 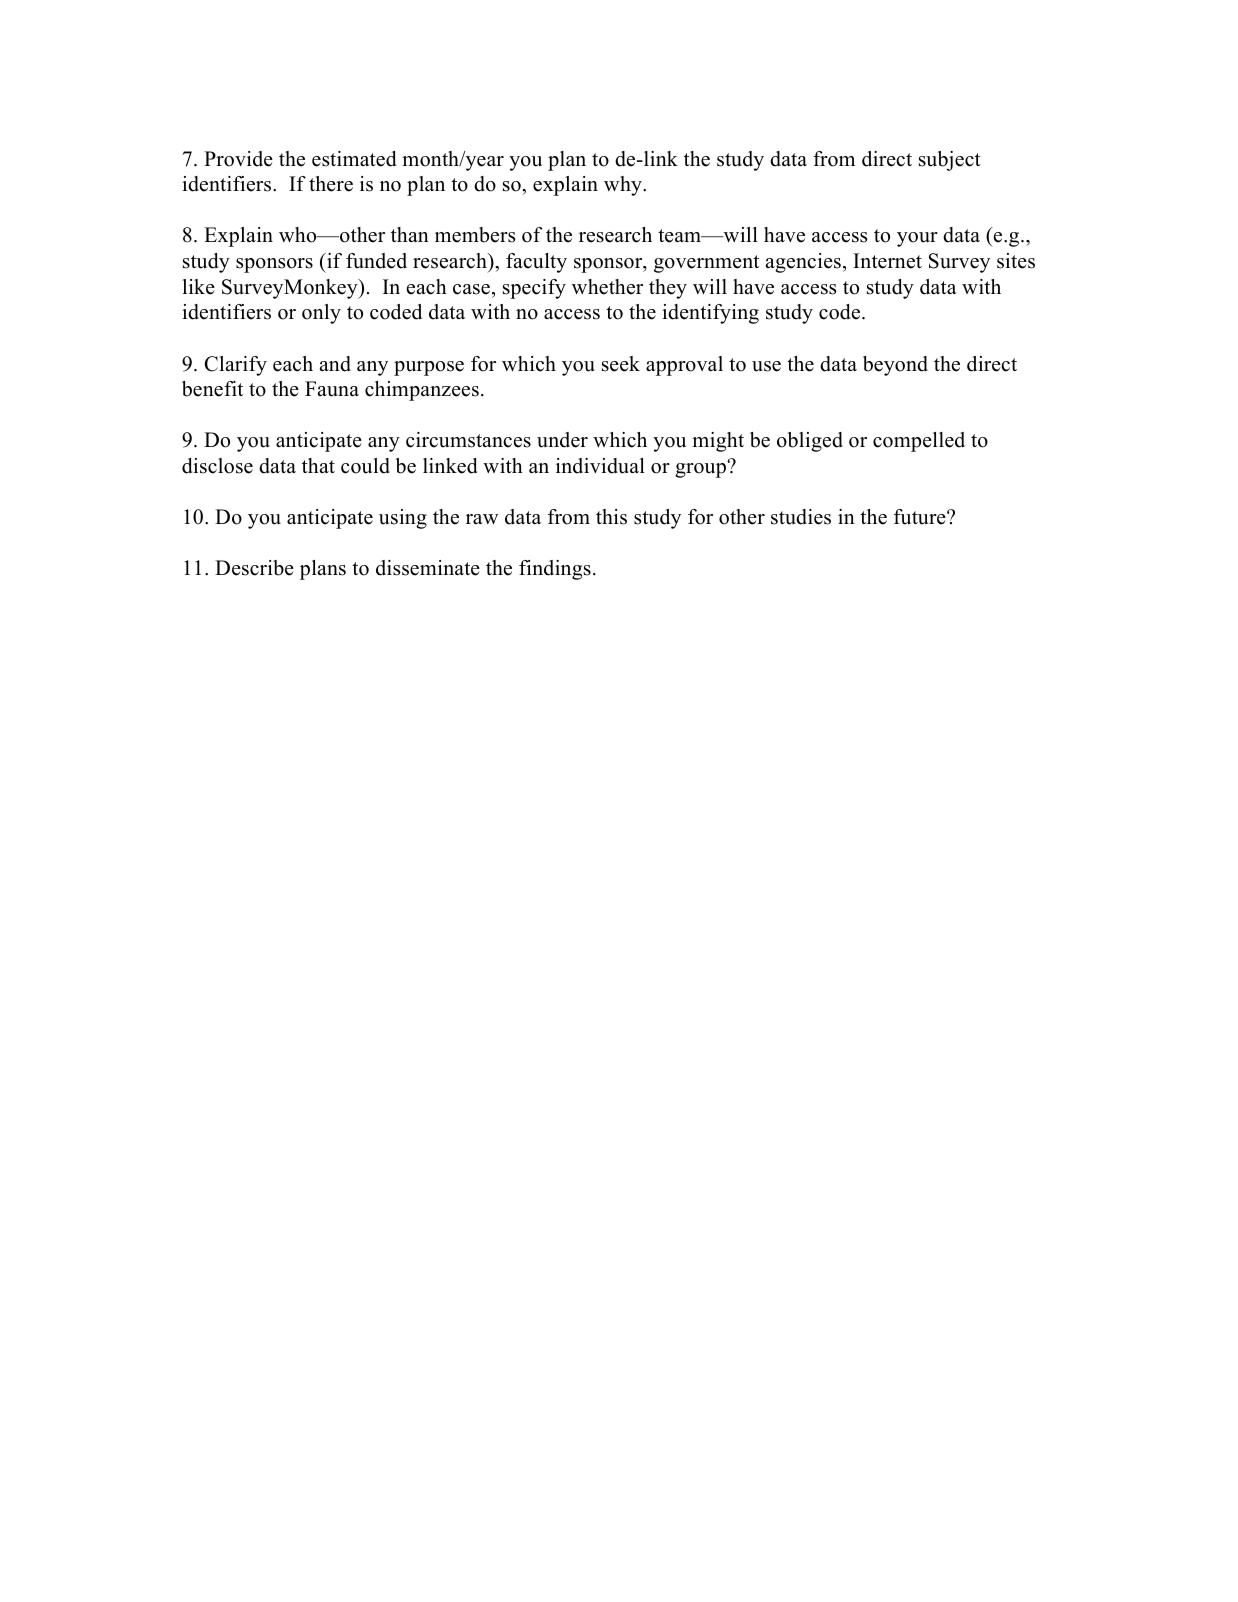 What do you see at coordinates (555, 570) in the image?
I see `findings` at bounding box center [555, 570].
